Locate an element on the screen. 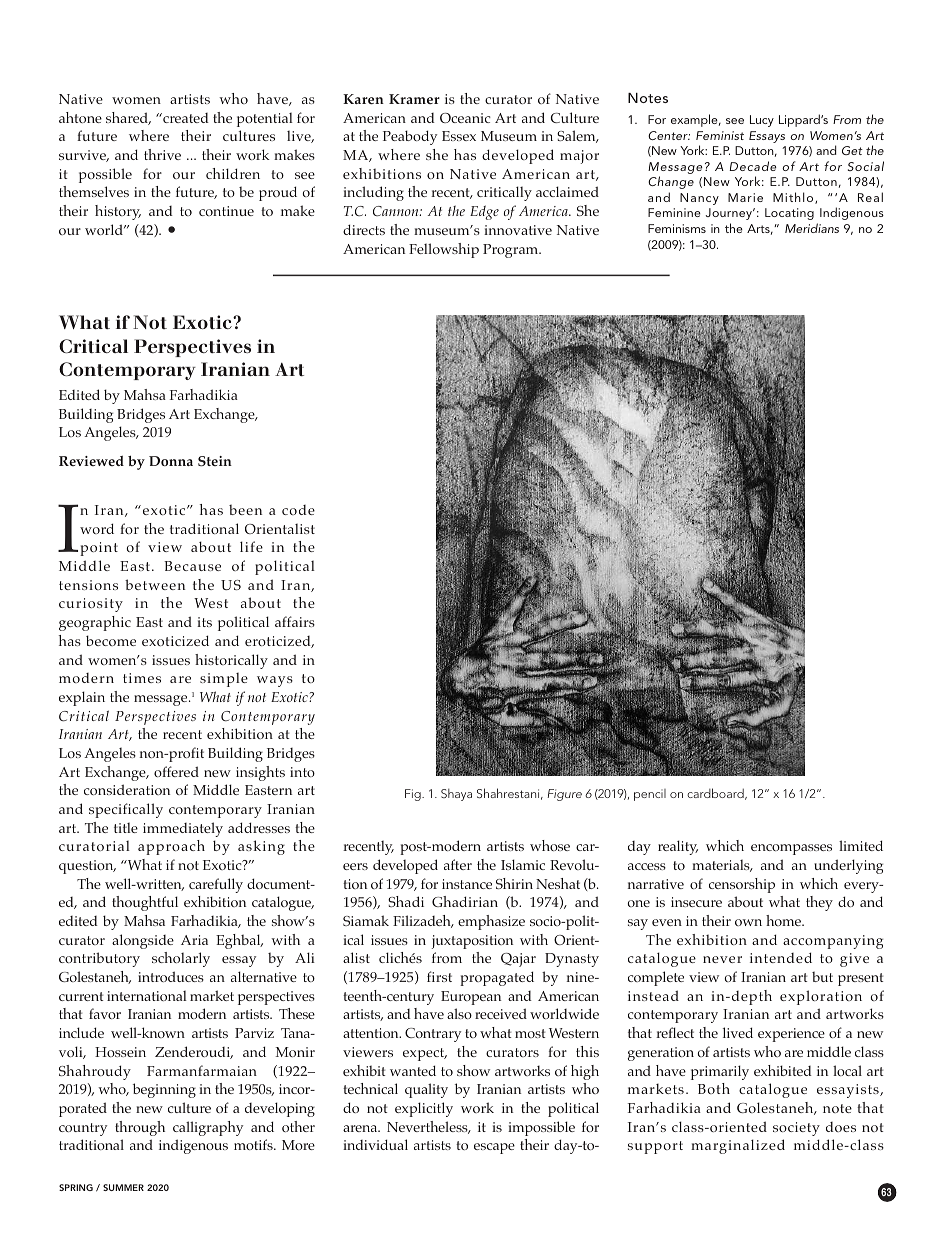  Meridians is located at coordinates (812, 228).
